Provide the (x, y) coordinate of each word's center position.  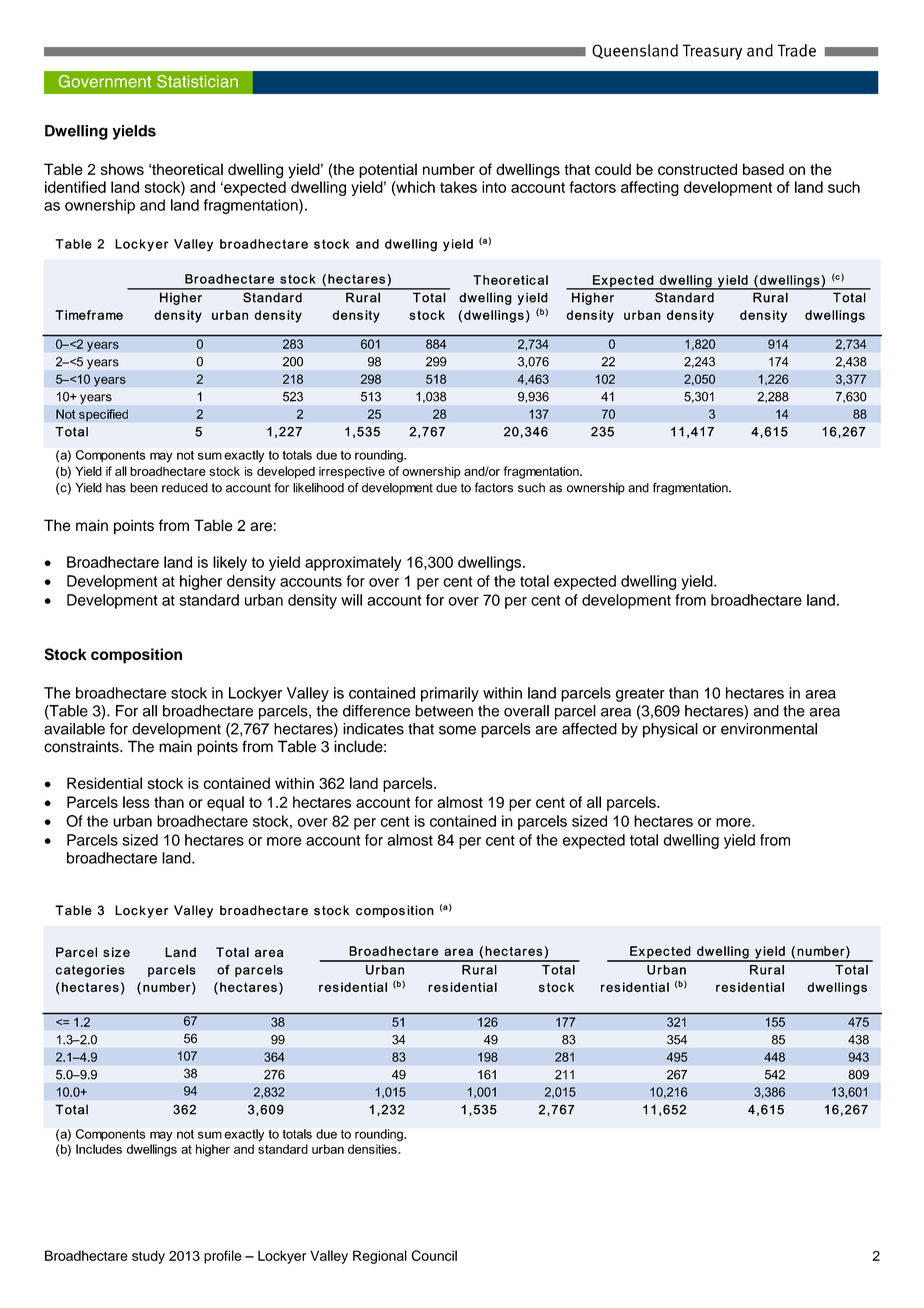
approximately (353, 563)
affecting (650, 188)
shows (122, 169)
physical (670, 730)
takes (458, 187)
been (144, 488)
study (148, 1257)
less (136, 802)
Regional (380, 1257)
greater (640, 695)
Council (434, 1255)
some (457, 730)
